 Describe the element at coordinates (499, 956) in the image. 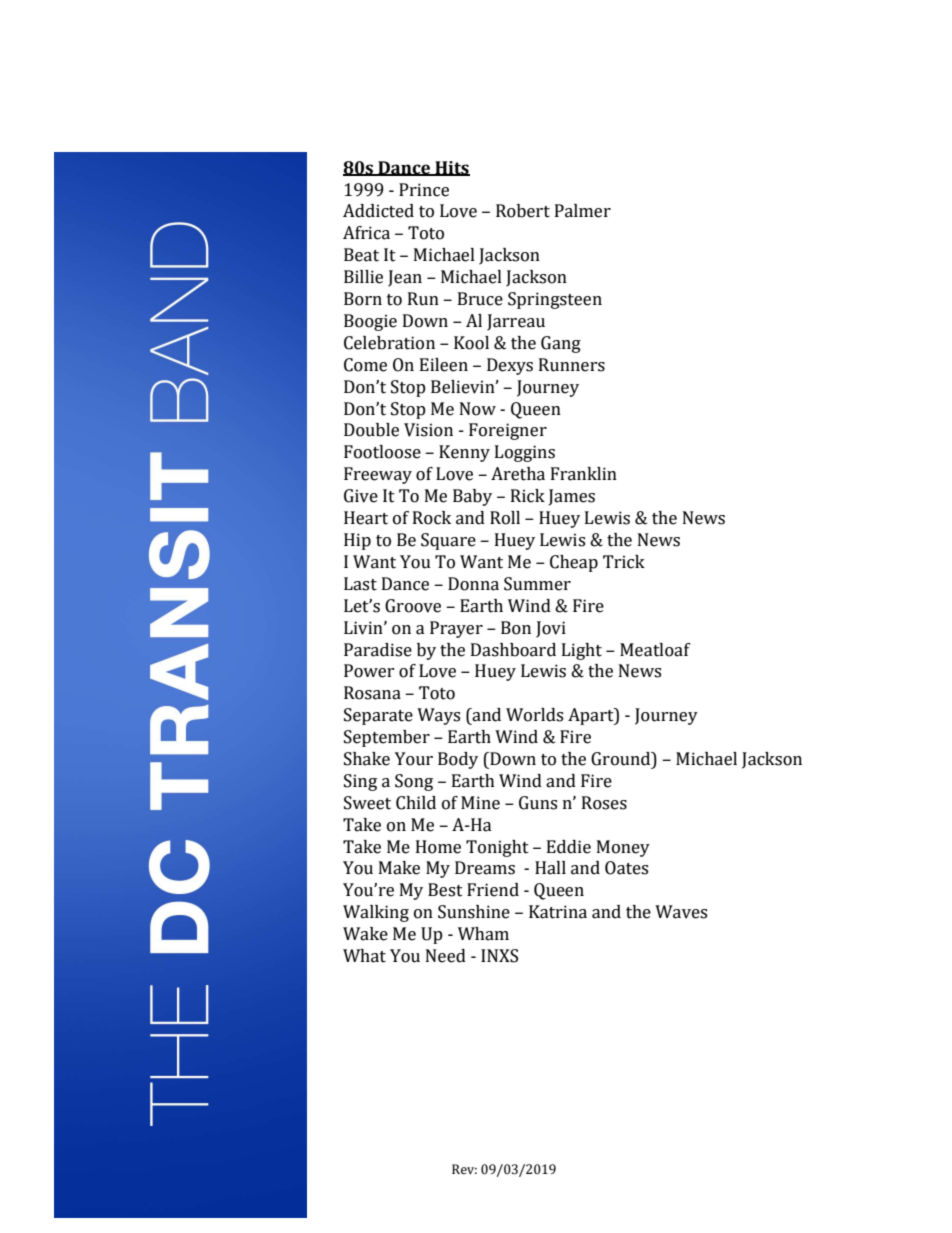

I see `INXS` at that location.
